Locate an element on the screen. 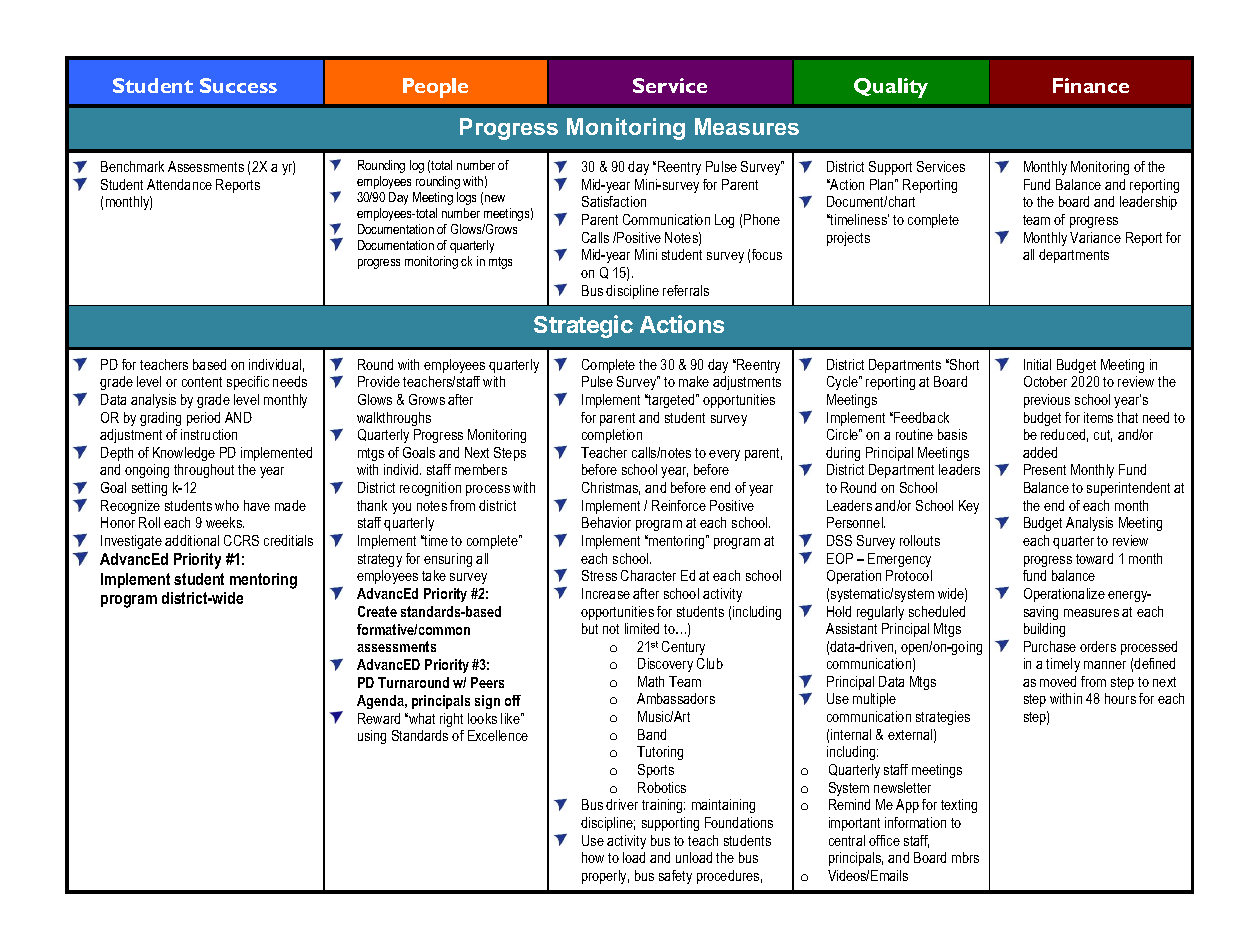  Christmas is located at coordinates (611, 488).
